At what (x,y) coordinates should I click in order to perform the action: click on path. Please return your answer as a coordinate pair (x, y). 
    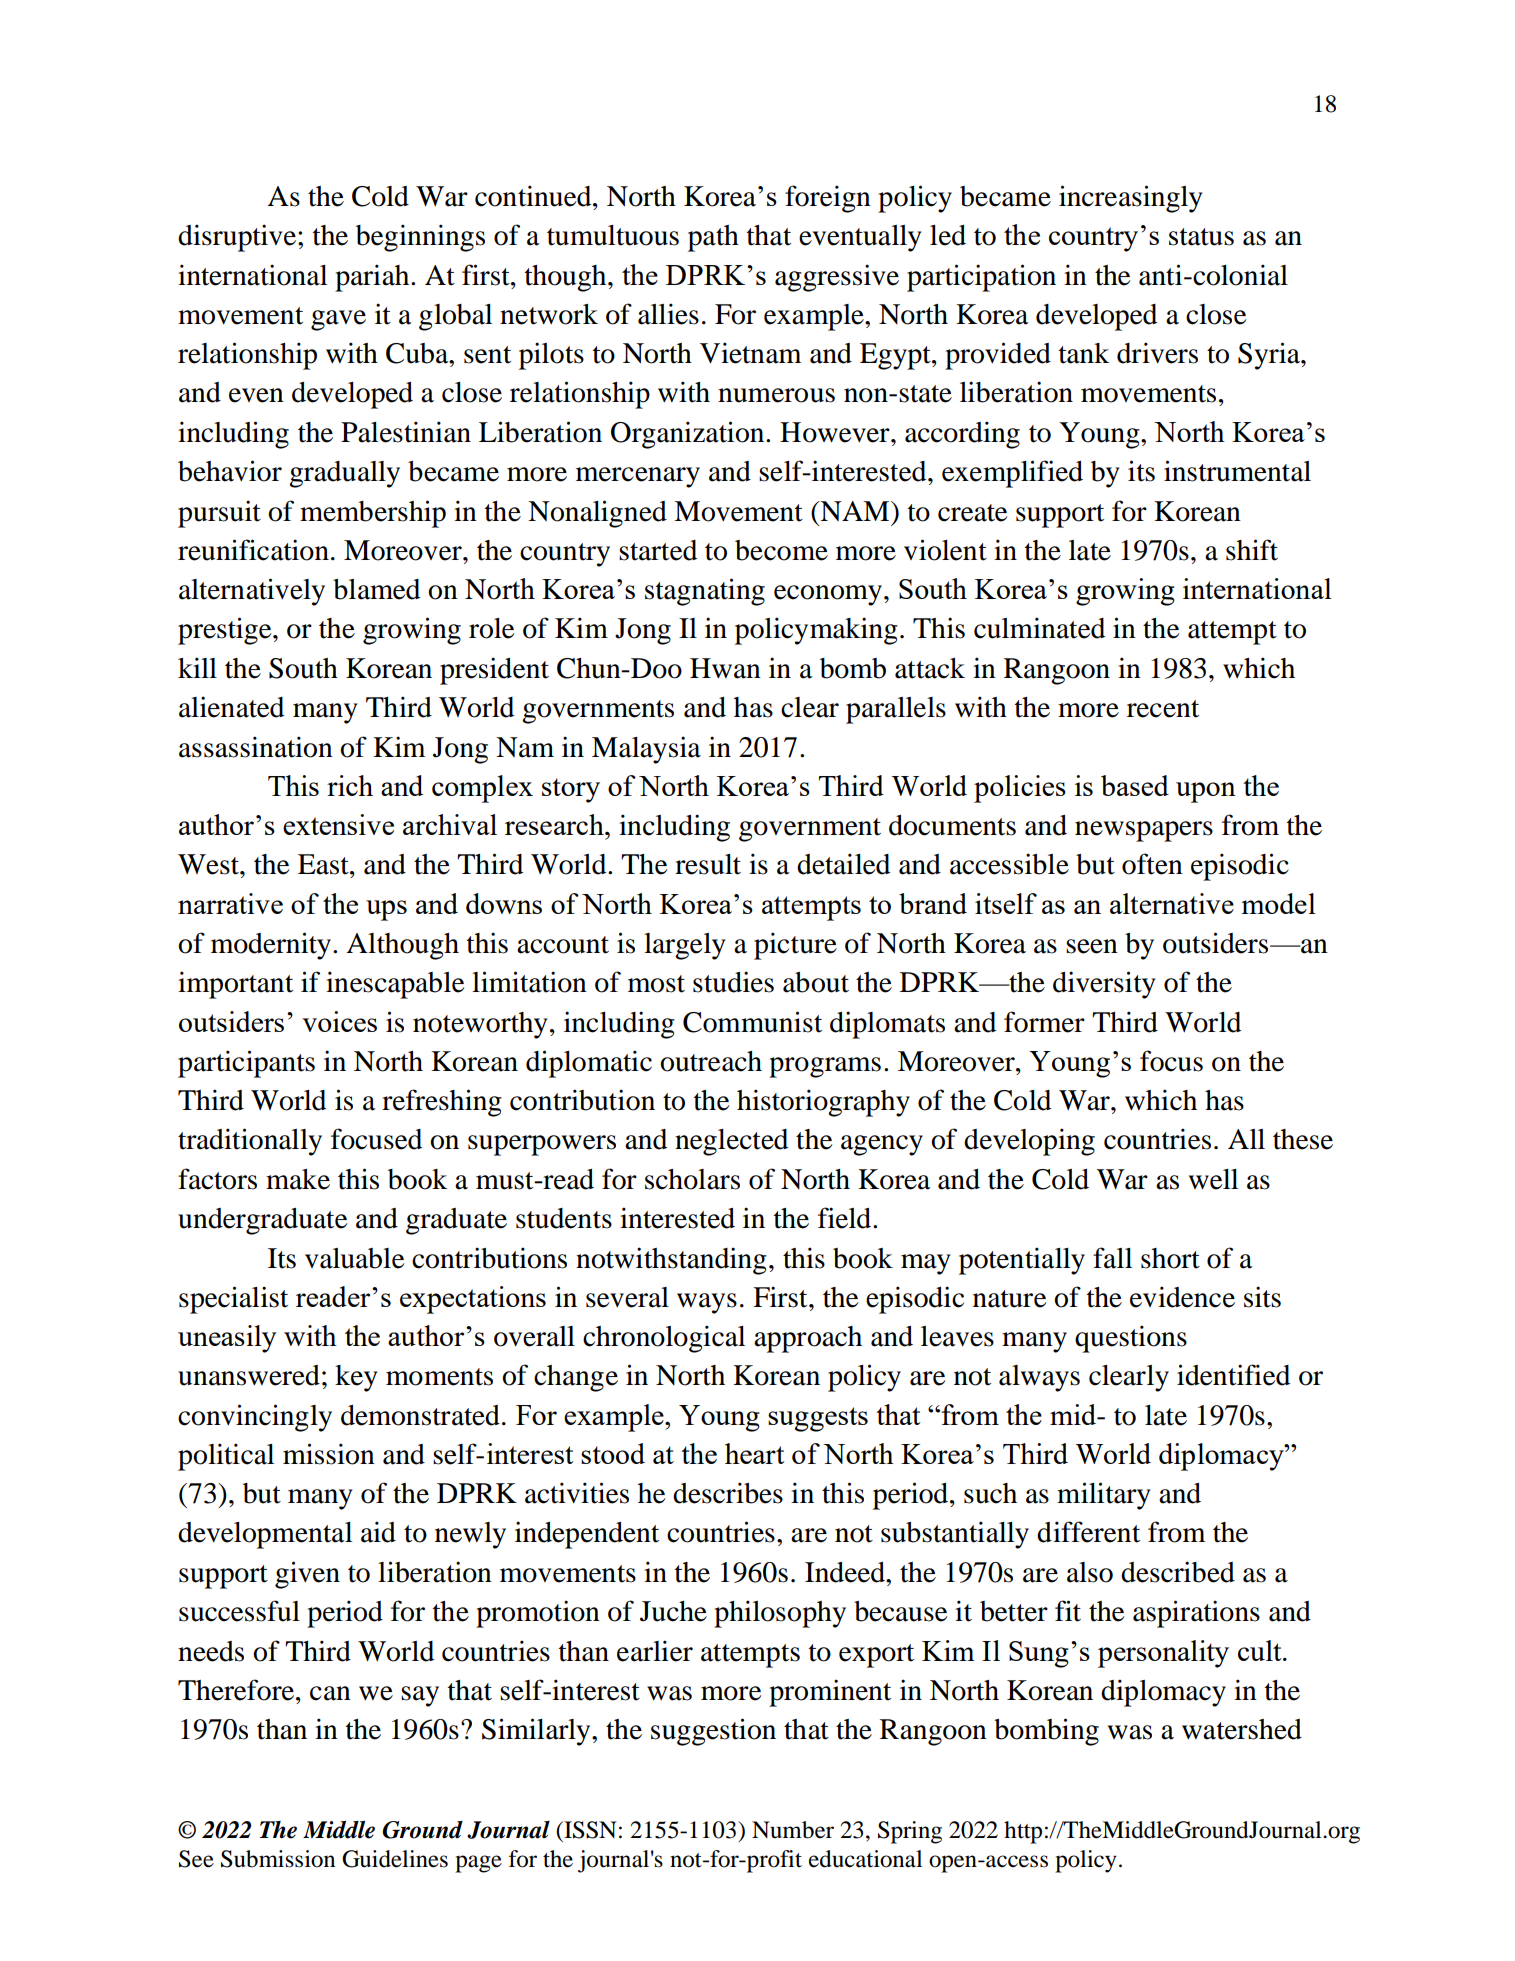
    Looking at the image, I should click on (713, 238).
